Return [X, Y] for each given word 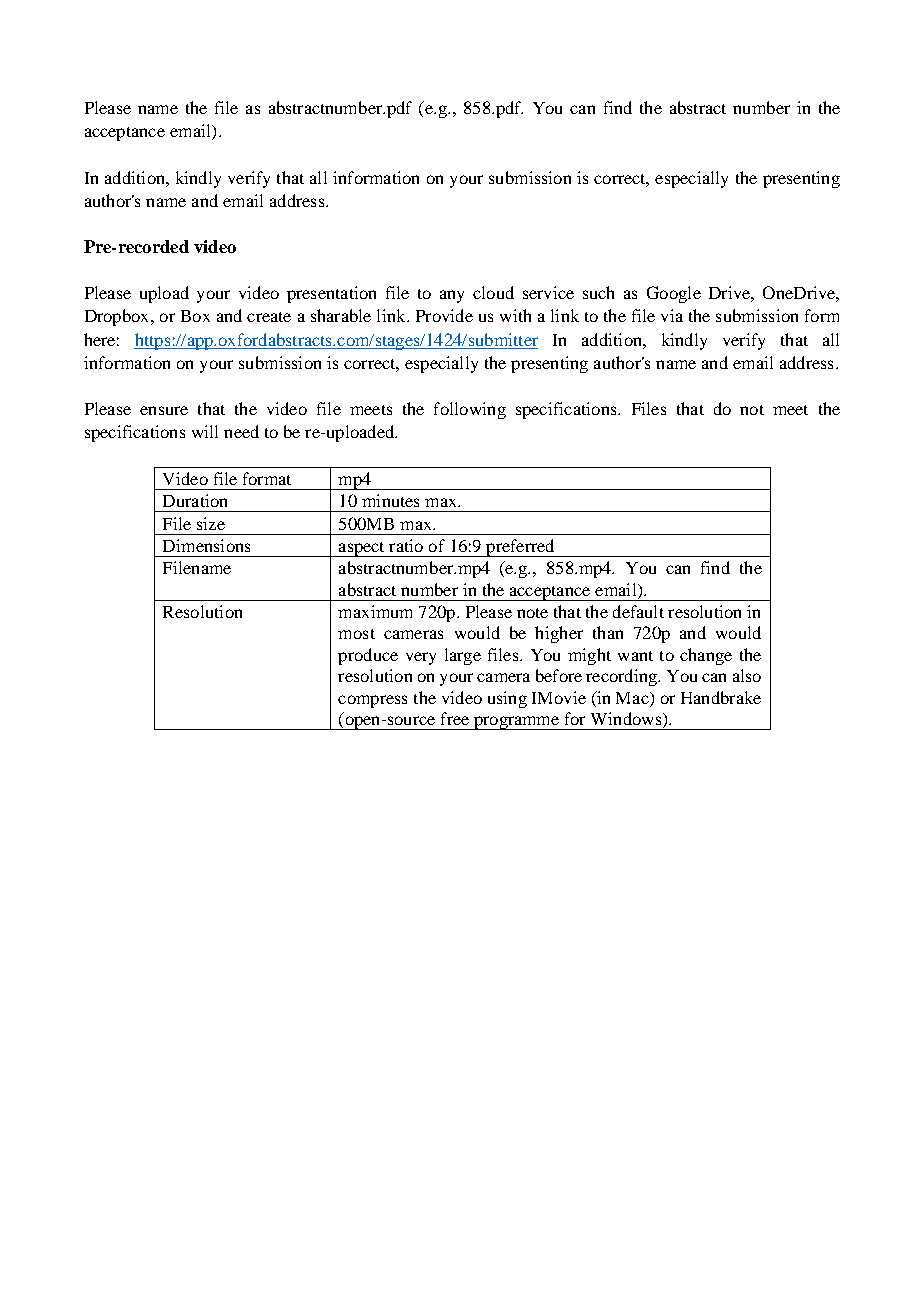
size [211, 523]
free [455, 718]
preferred [520, 548]
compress [372, 701]
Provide [444, 315]
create [269, 317]
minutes [390, 500]
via [672, 315]
